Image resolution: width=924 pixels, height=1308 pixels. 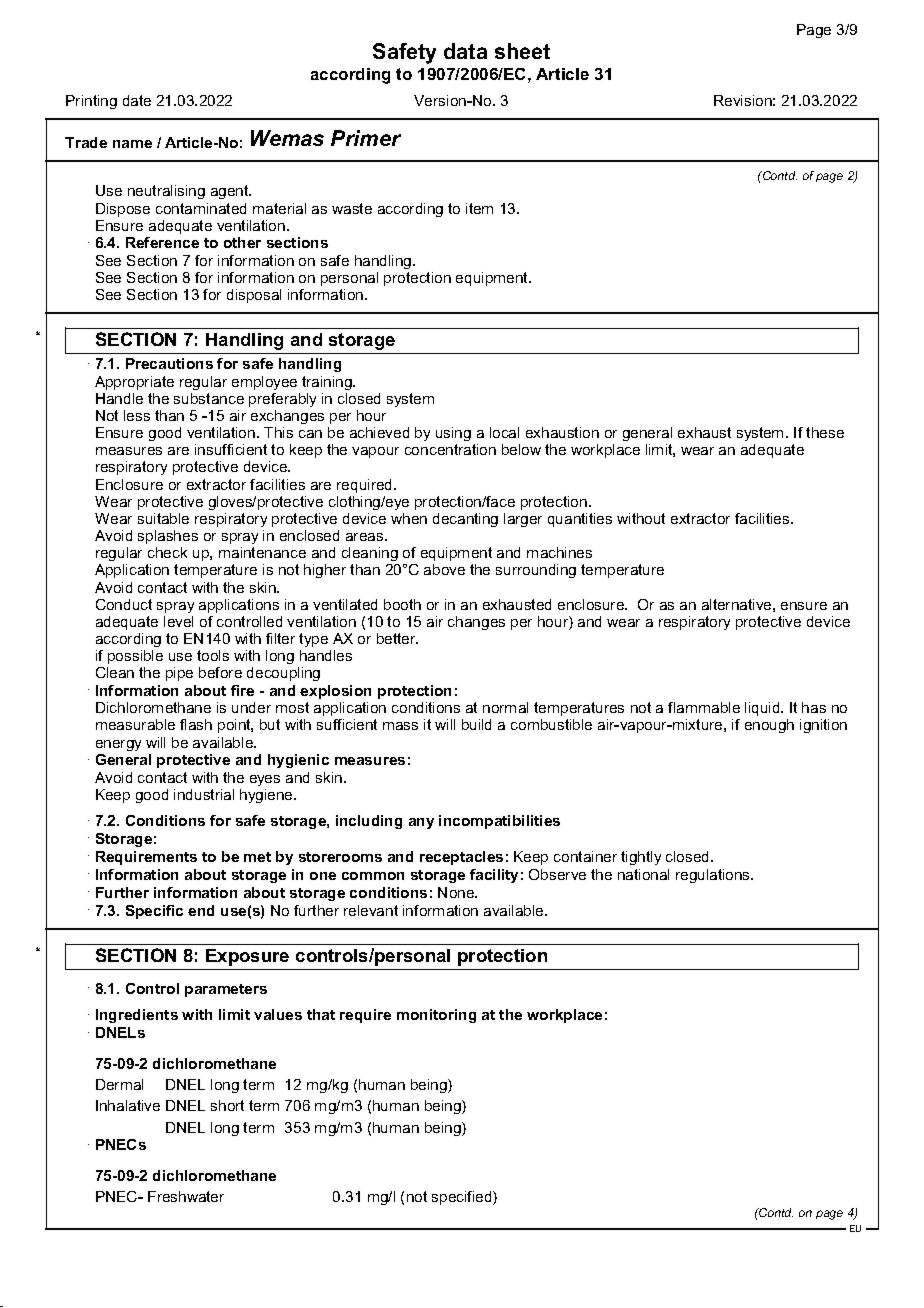 What do you see at coordinates (465, 51) in the screenshot?
I see `data` at bounding box center [465, 51].
